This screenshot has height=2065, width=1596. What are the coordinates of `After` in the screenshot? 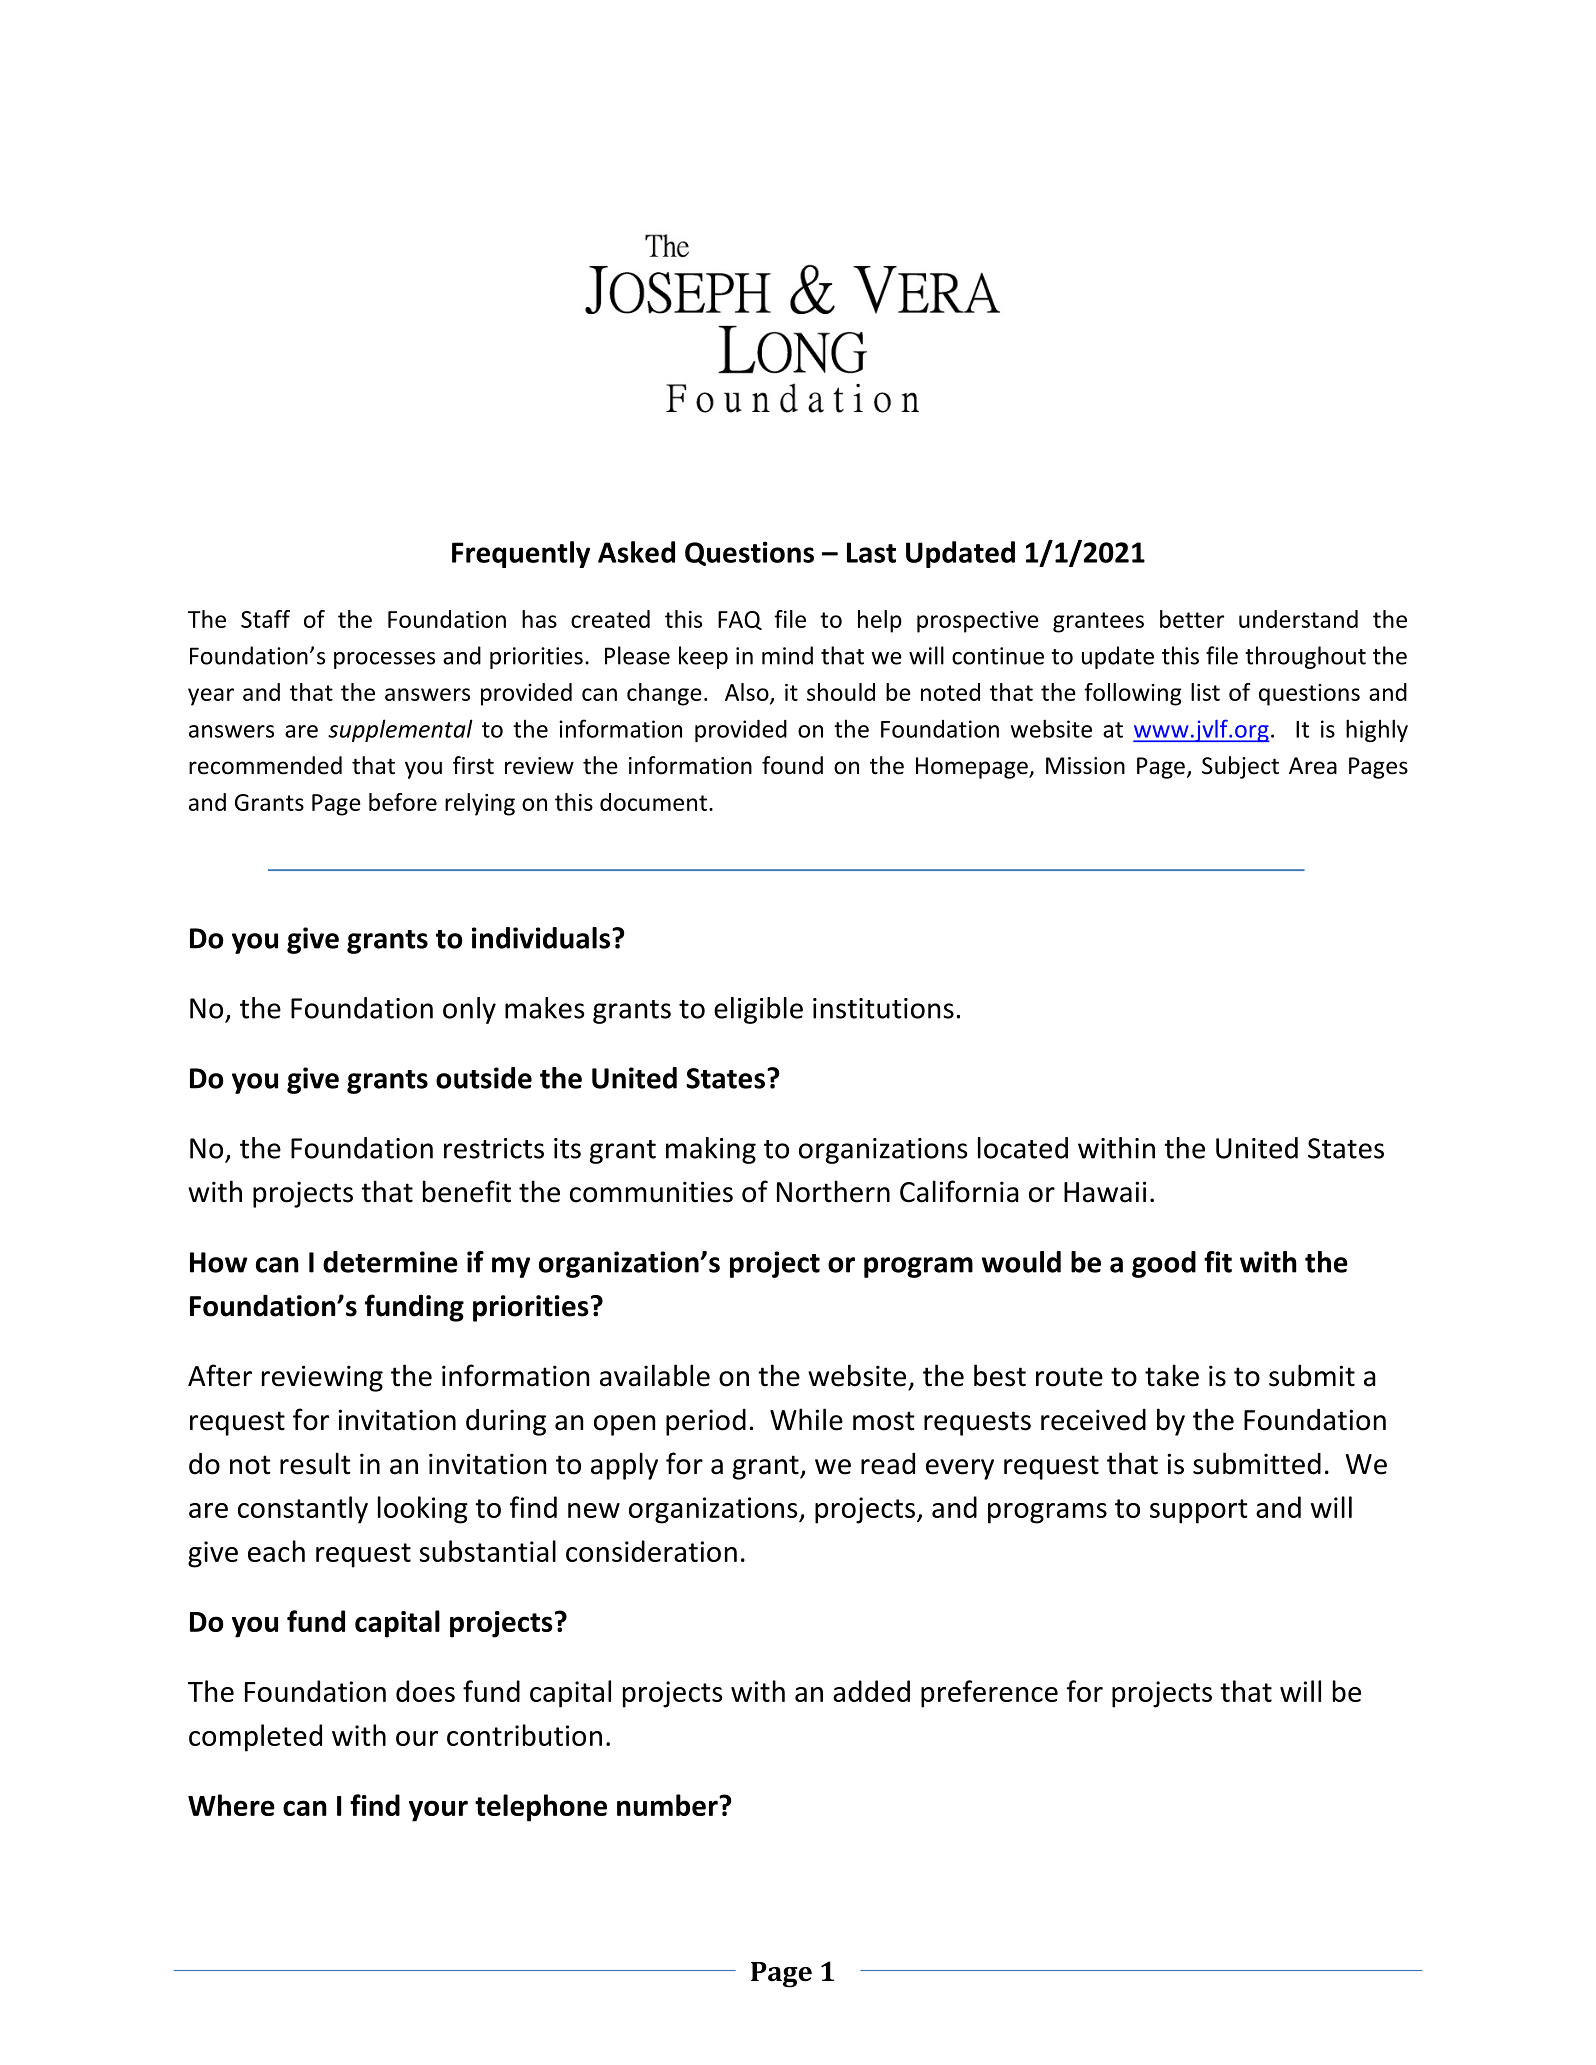 It's located at (220, 1375).
